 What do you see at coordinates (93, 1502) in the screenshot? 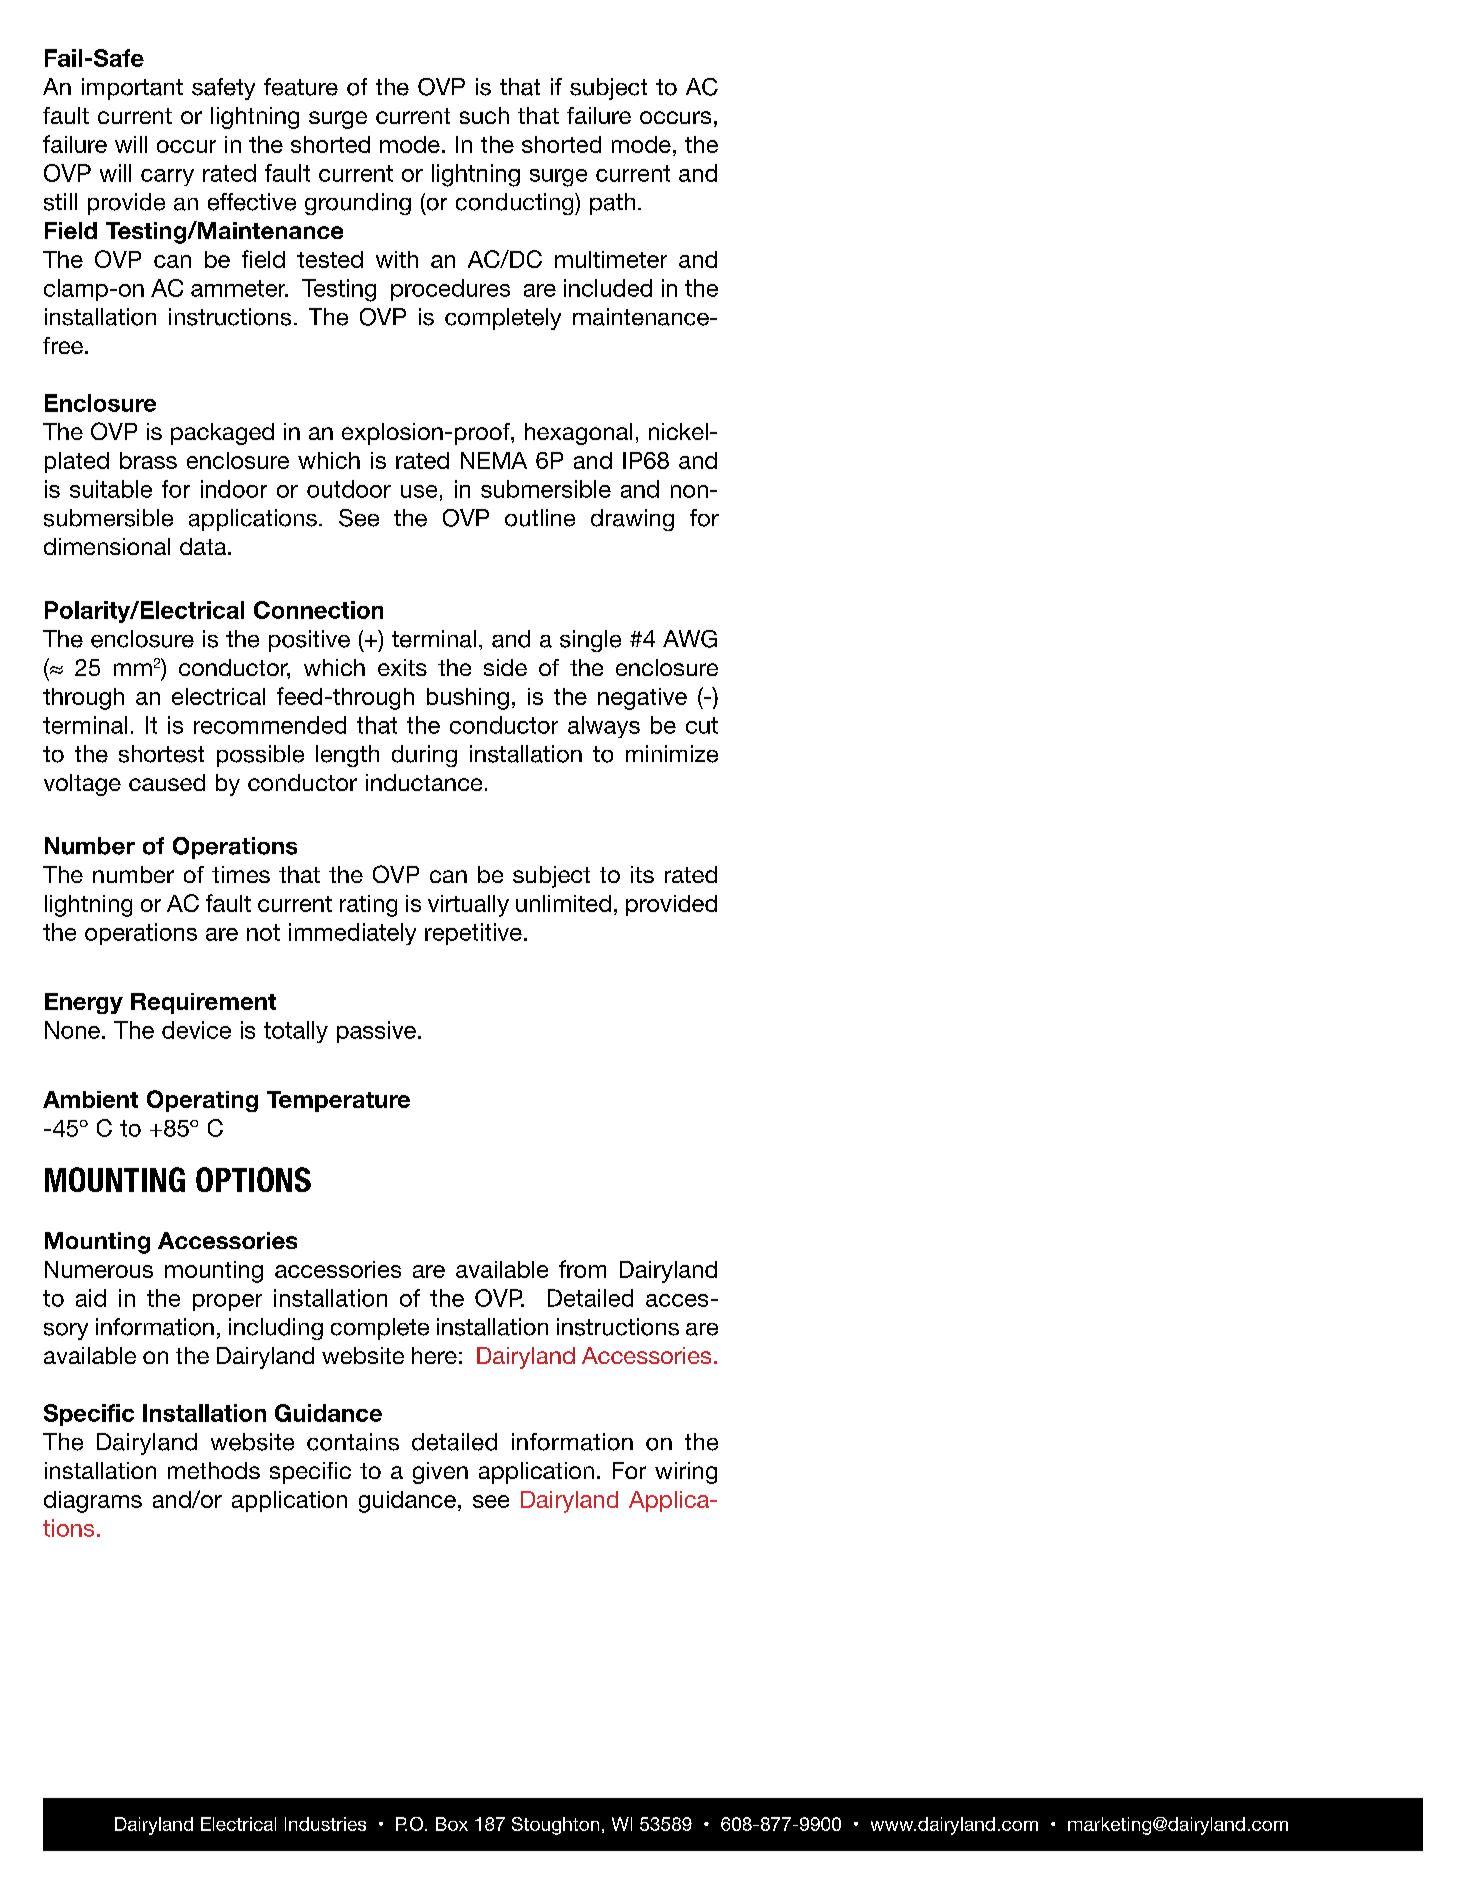
I see `diagrams` at bounding box center [93, 1502].
